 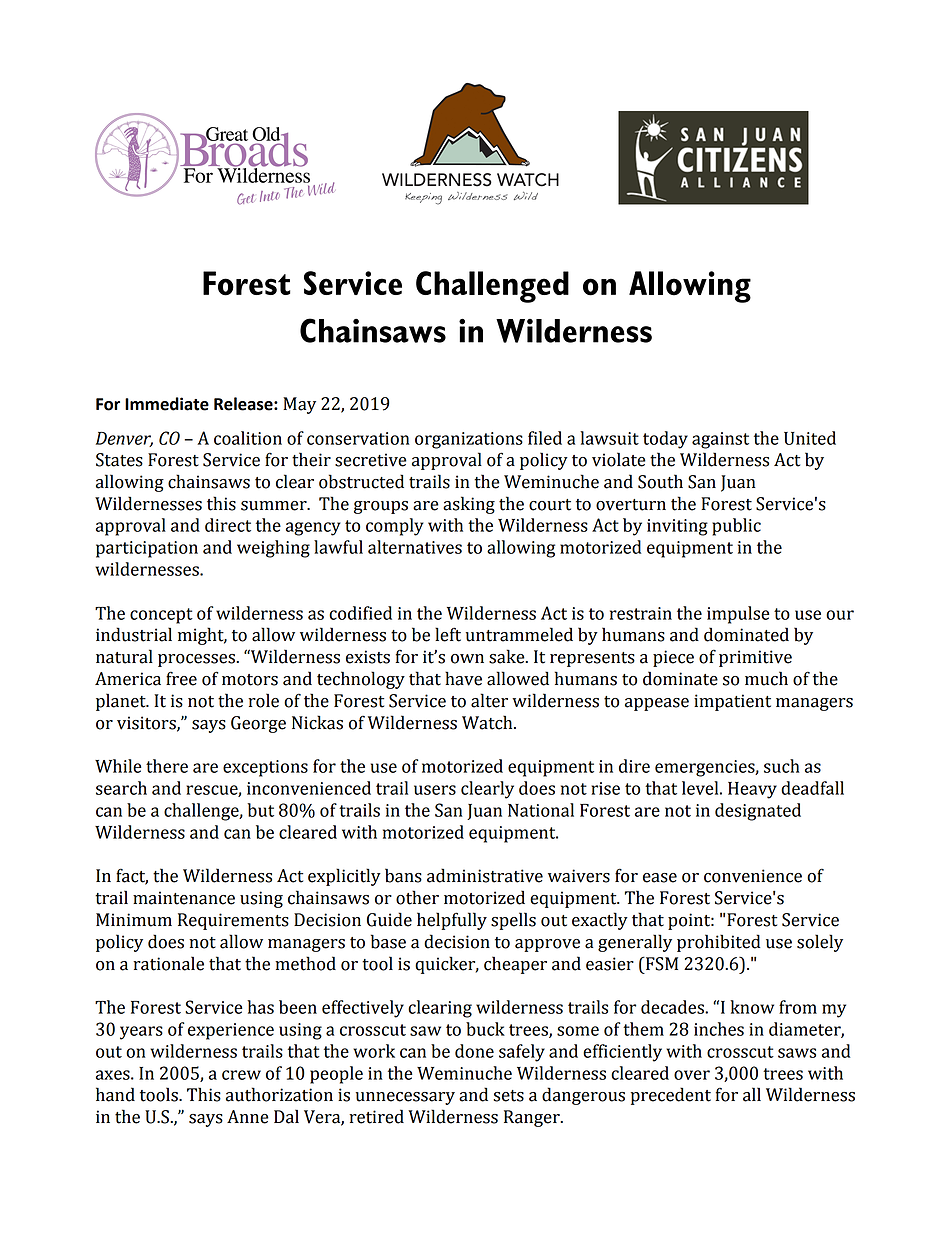 What do you see at coordinates (508, 1096) in the screenshot?
I see `sets` at bounding box center [508, 1096].
